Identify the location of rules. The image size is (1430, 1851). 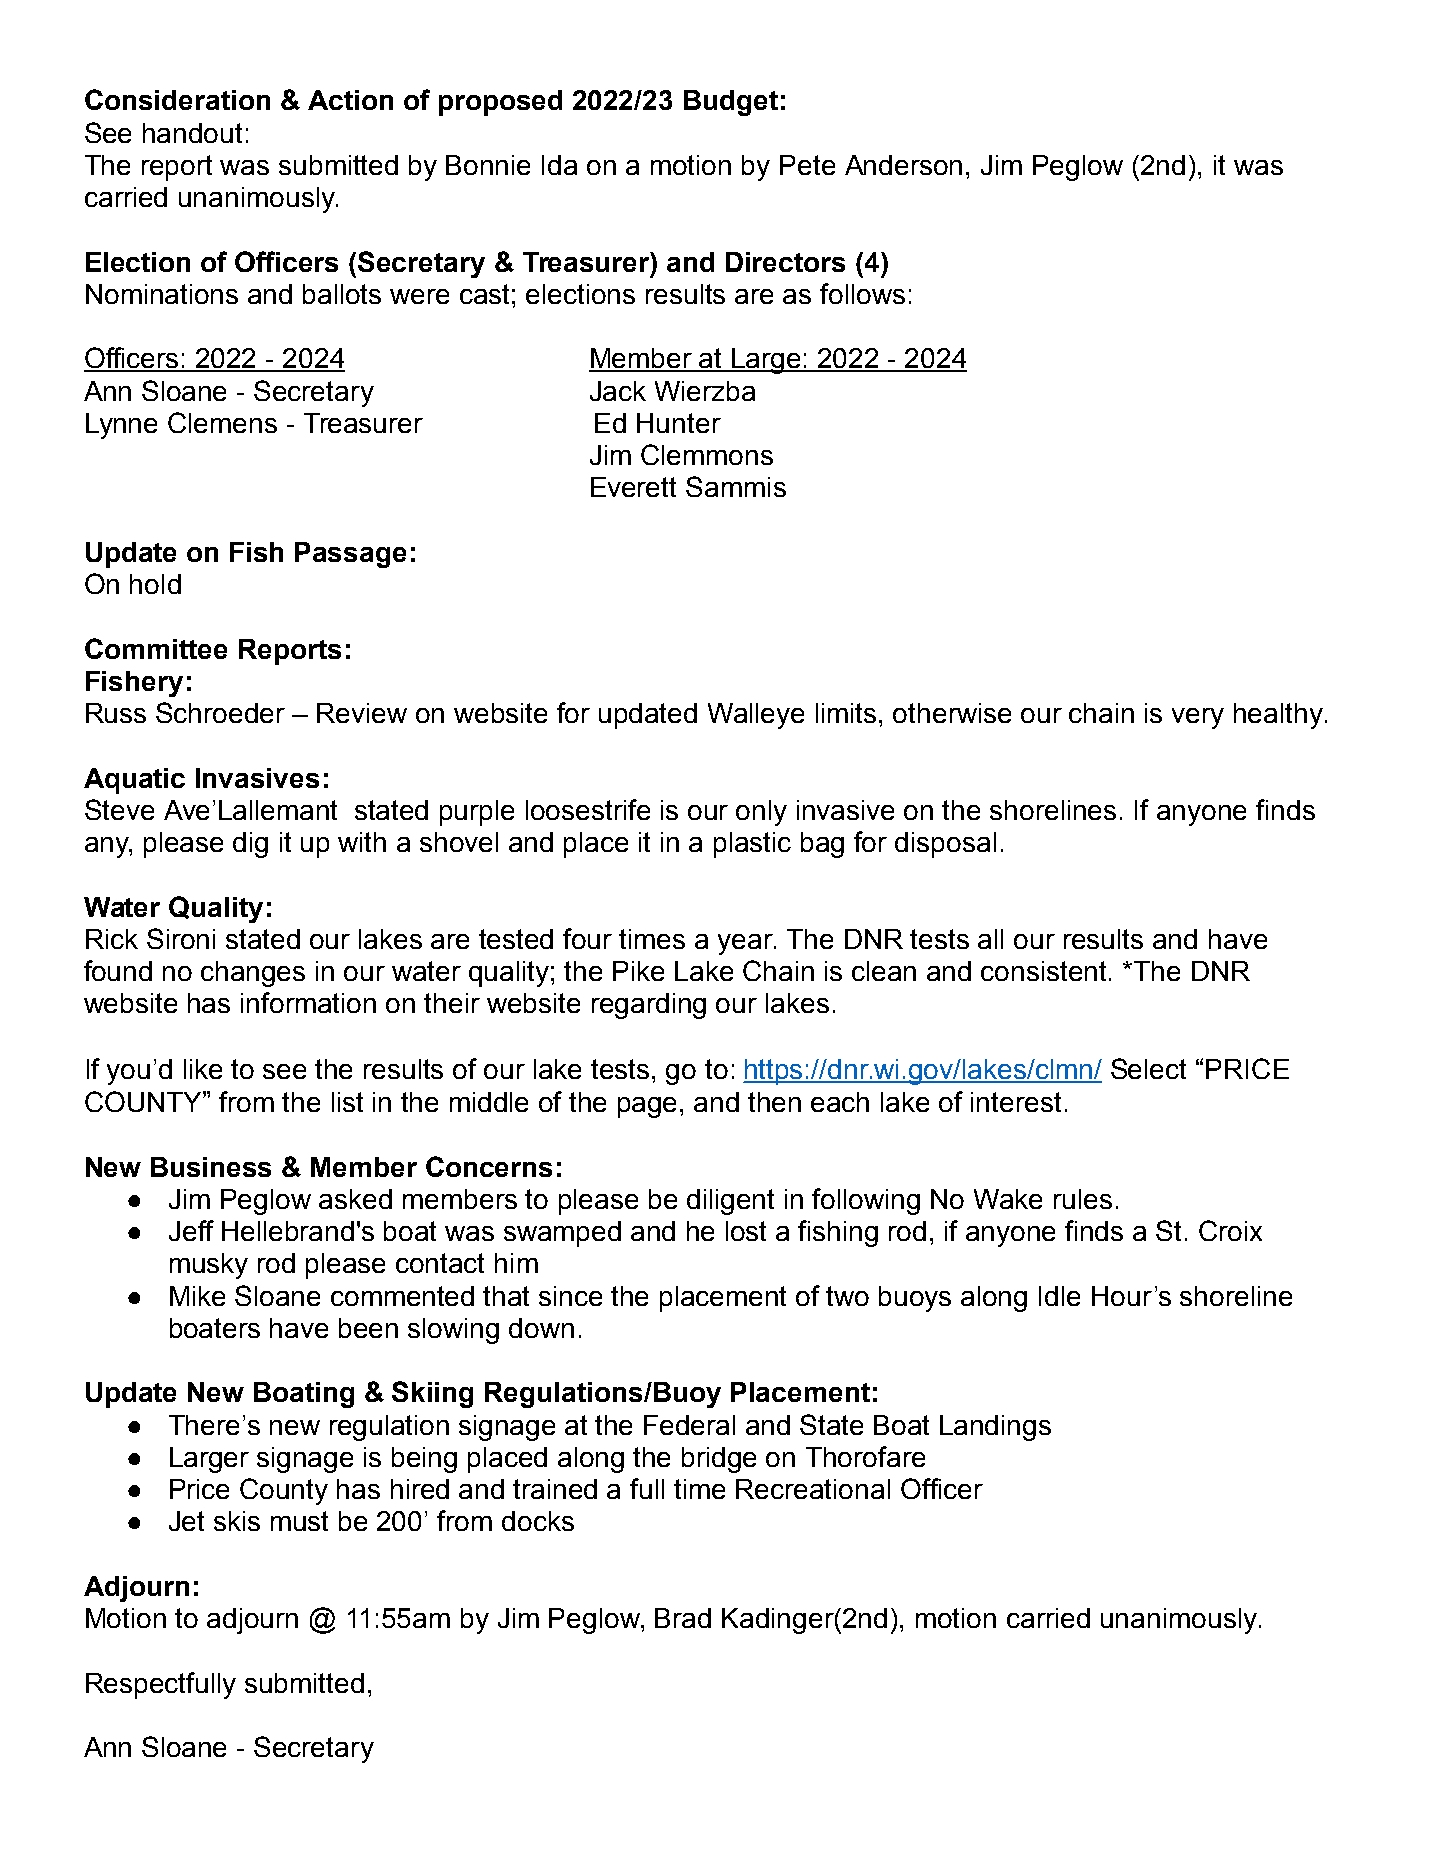
(1083, 1199).
